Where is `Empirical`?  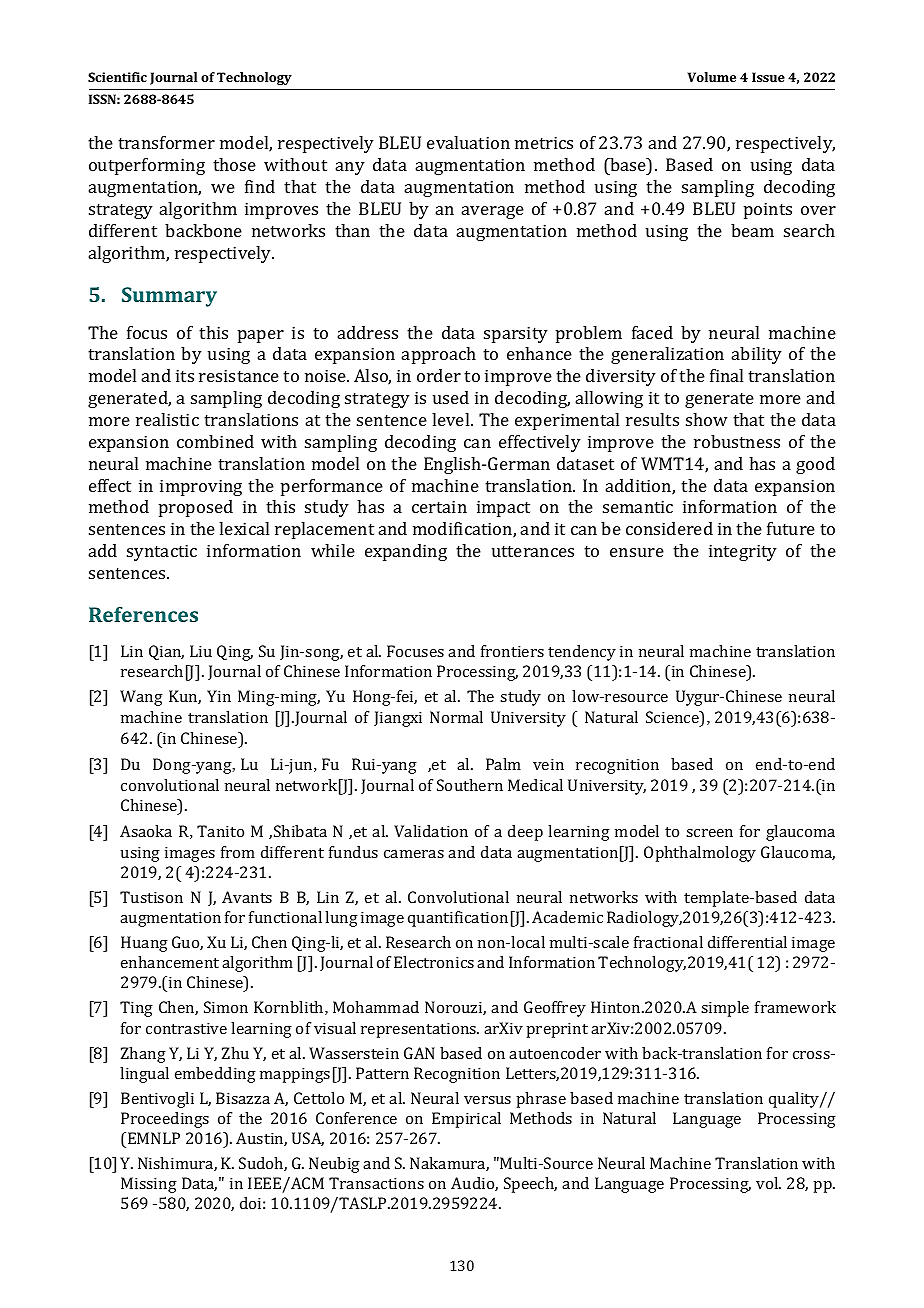
Empirical is located at coordinates (466, 1120).
